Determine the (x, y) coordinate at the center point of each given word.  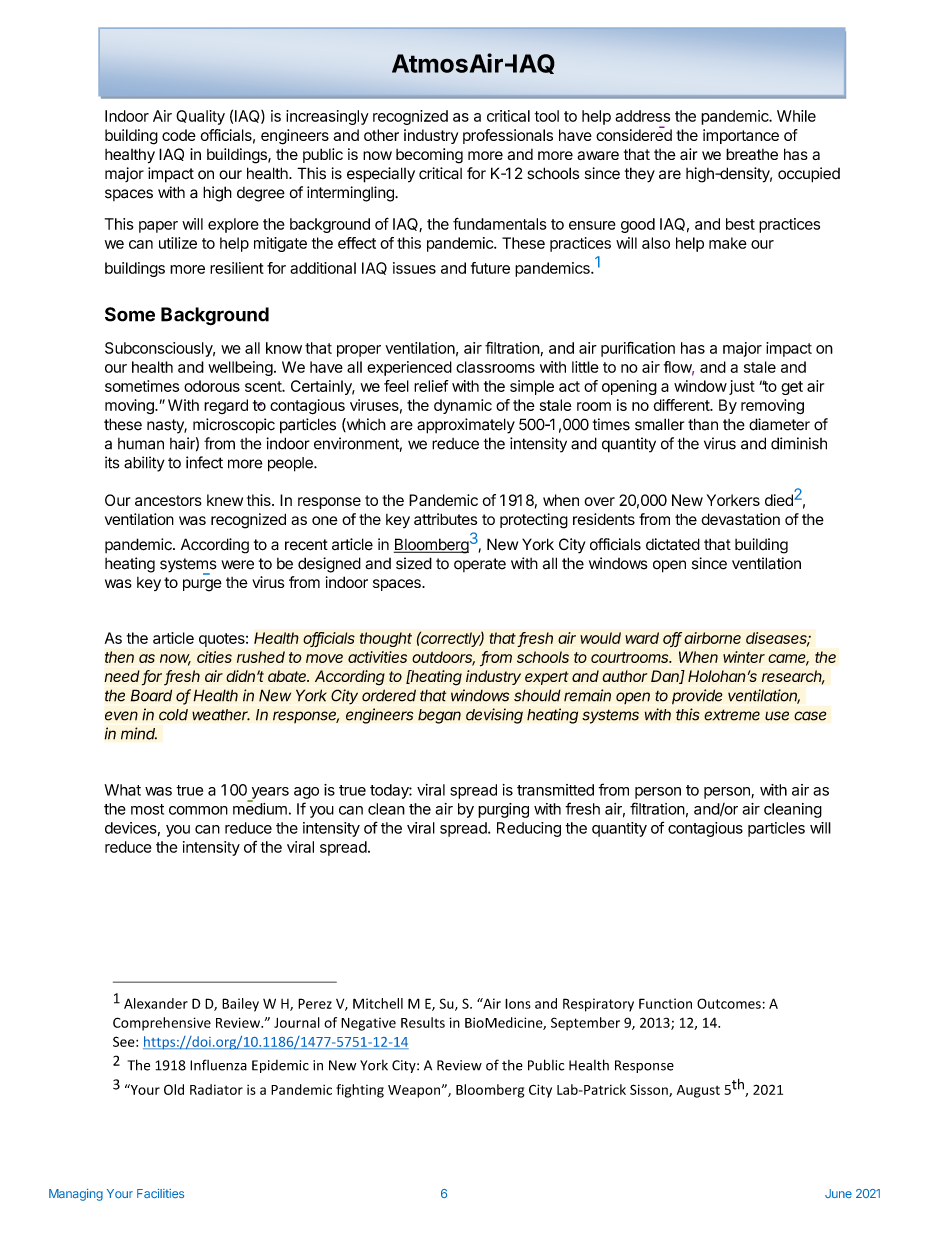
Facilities (160, 1193)
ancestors (168, 500)
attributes (445, 519)
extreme (732, 715)
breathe (752, 154)
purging (503, 810)
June (838, 1193)
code (179, 135)
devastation (740, 519)
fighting (360, 1091)
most (147, 809)
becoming (429, 156)
